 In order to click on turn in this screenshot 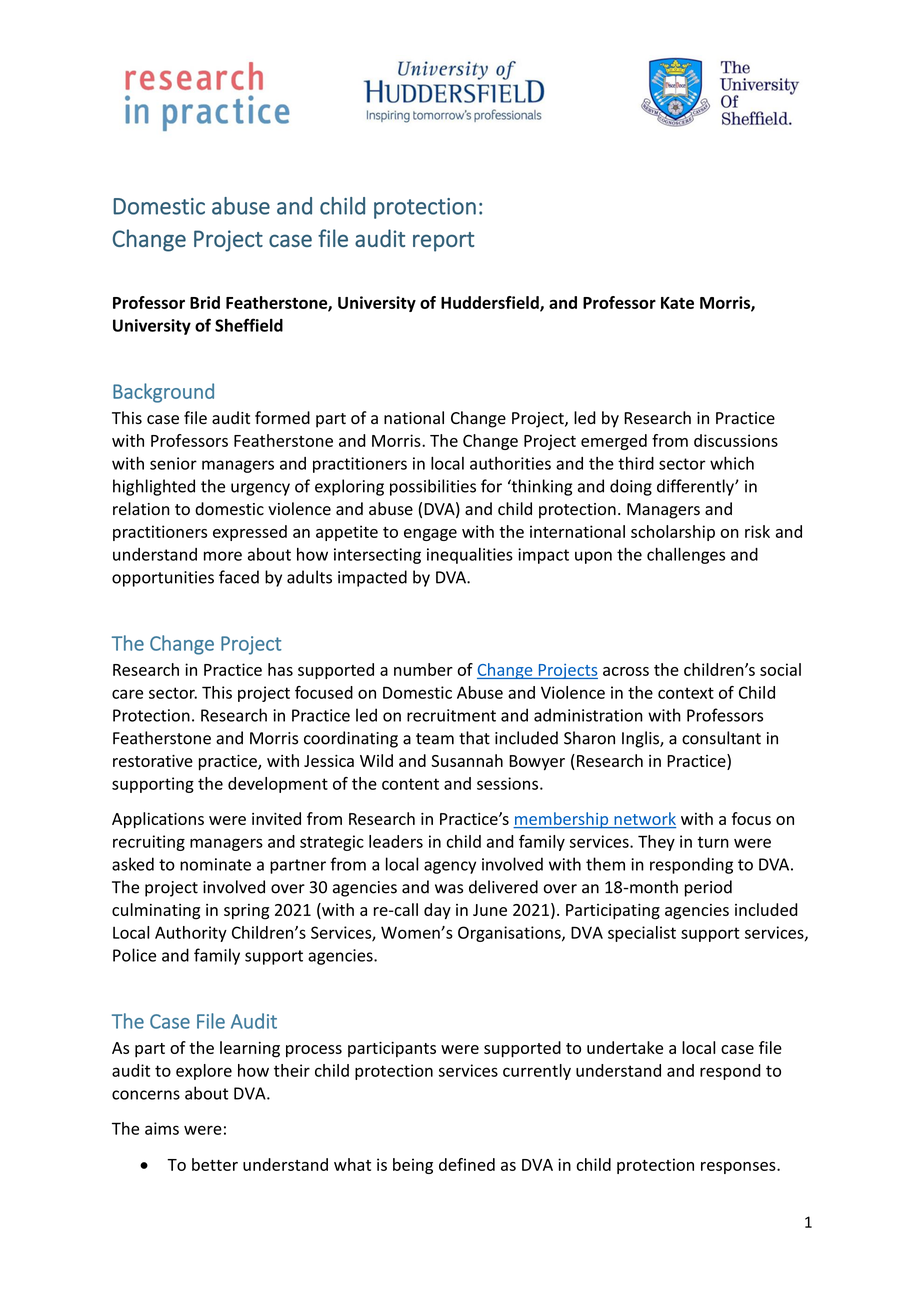, I will do `click(713, 842)`.
